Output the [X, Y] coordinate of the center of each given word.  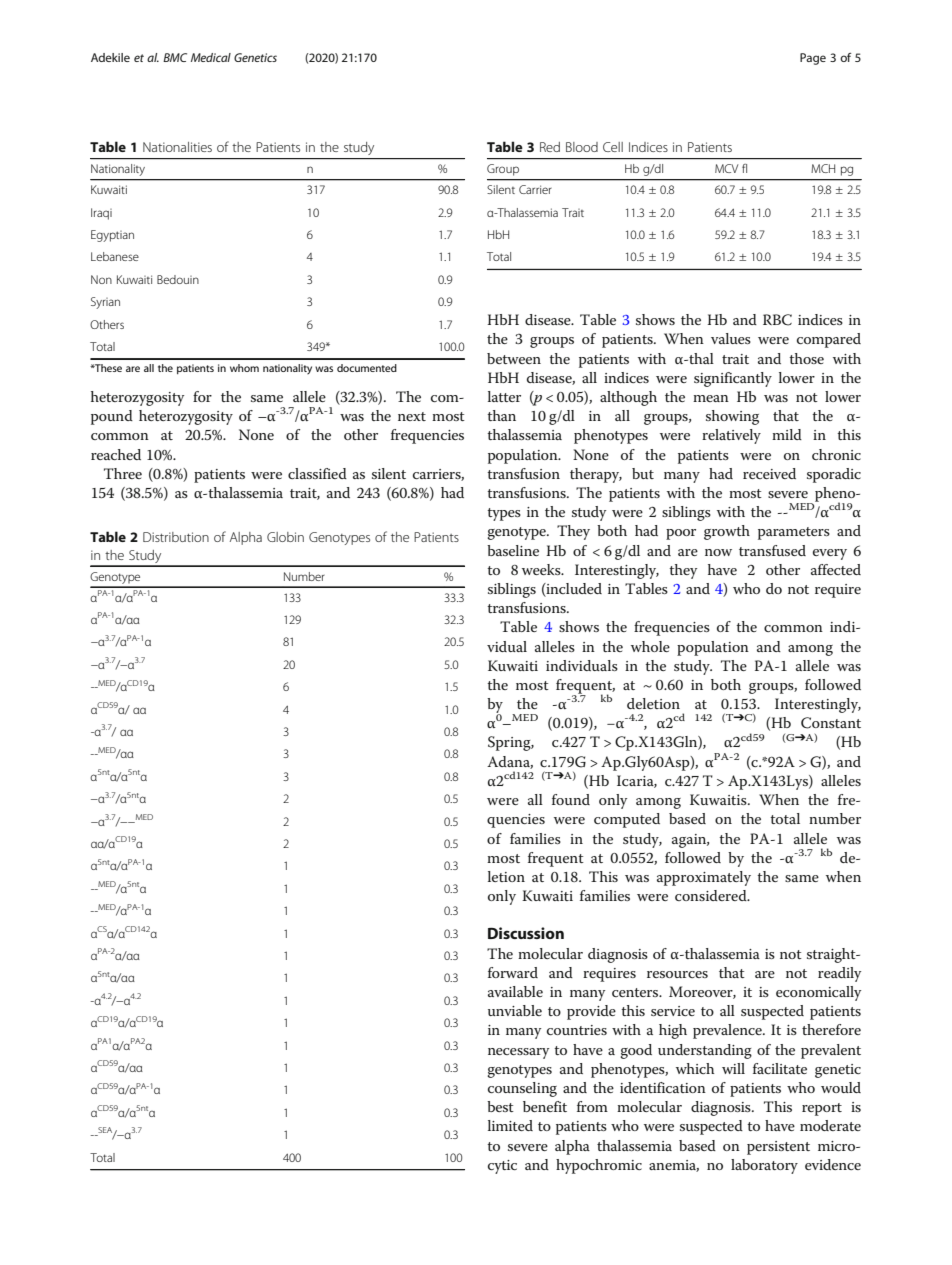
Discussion [526, 933]
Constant [831, 723]
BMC [175, 57]
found [571, 799]
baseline [513, 550]
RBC [777, 320]
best [500, 1106]
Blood [582, 147]
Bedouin [178, 279]
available [515, 991]
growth [727, 532]
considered [712, 895]
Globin [285, 537]
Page [813, 59]
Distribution [176, 537]
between [514, 358]
